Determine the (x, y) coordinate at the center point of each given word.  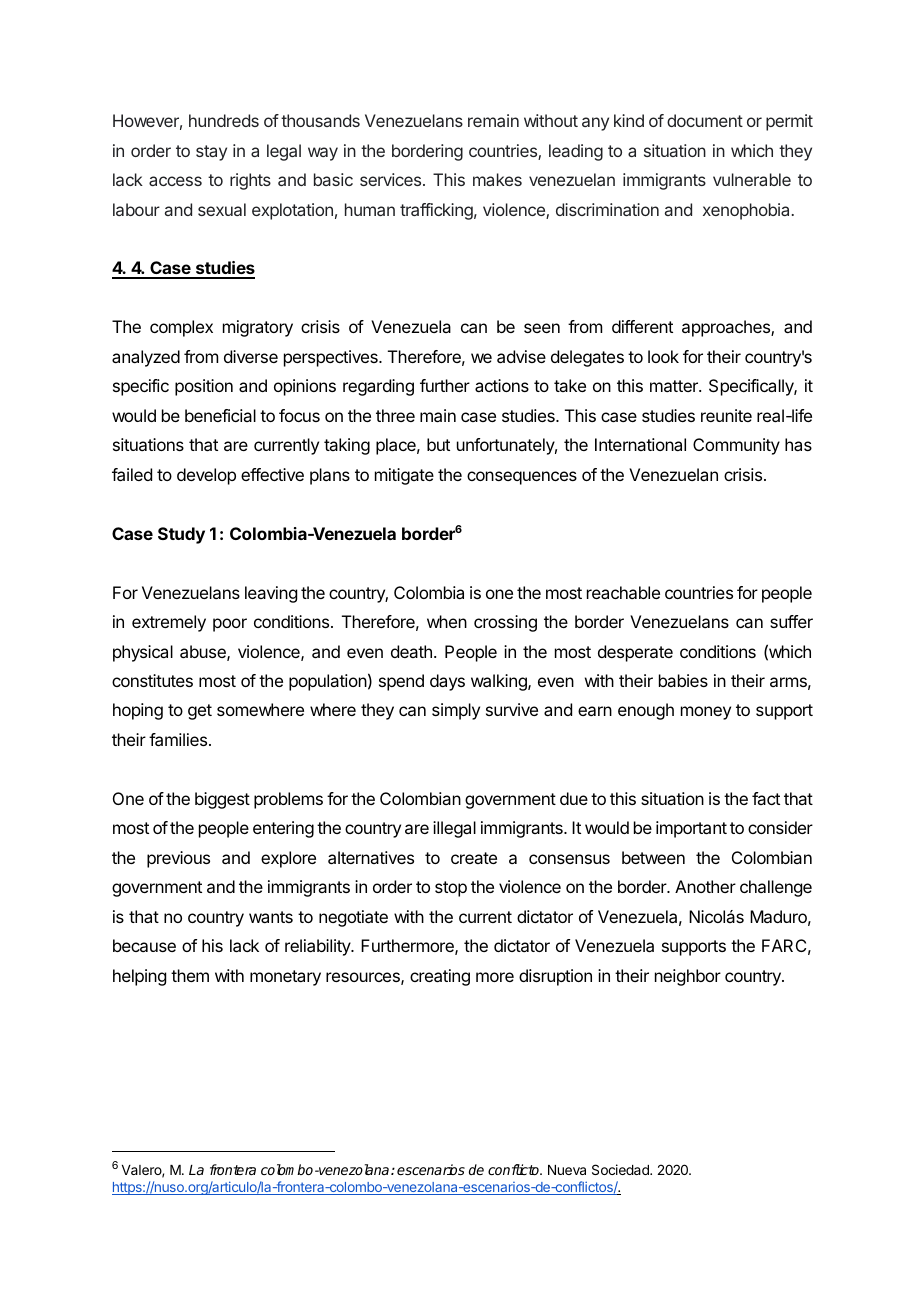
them (190, 975)
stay (211, 153)
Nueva (567, 1170)
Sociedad (621, 1169)
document (705, 120)
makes (497, 179)
